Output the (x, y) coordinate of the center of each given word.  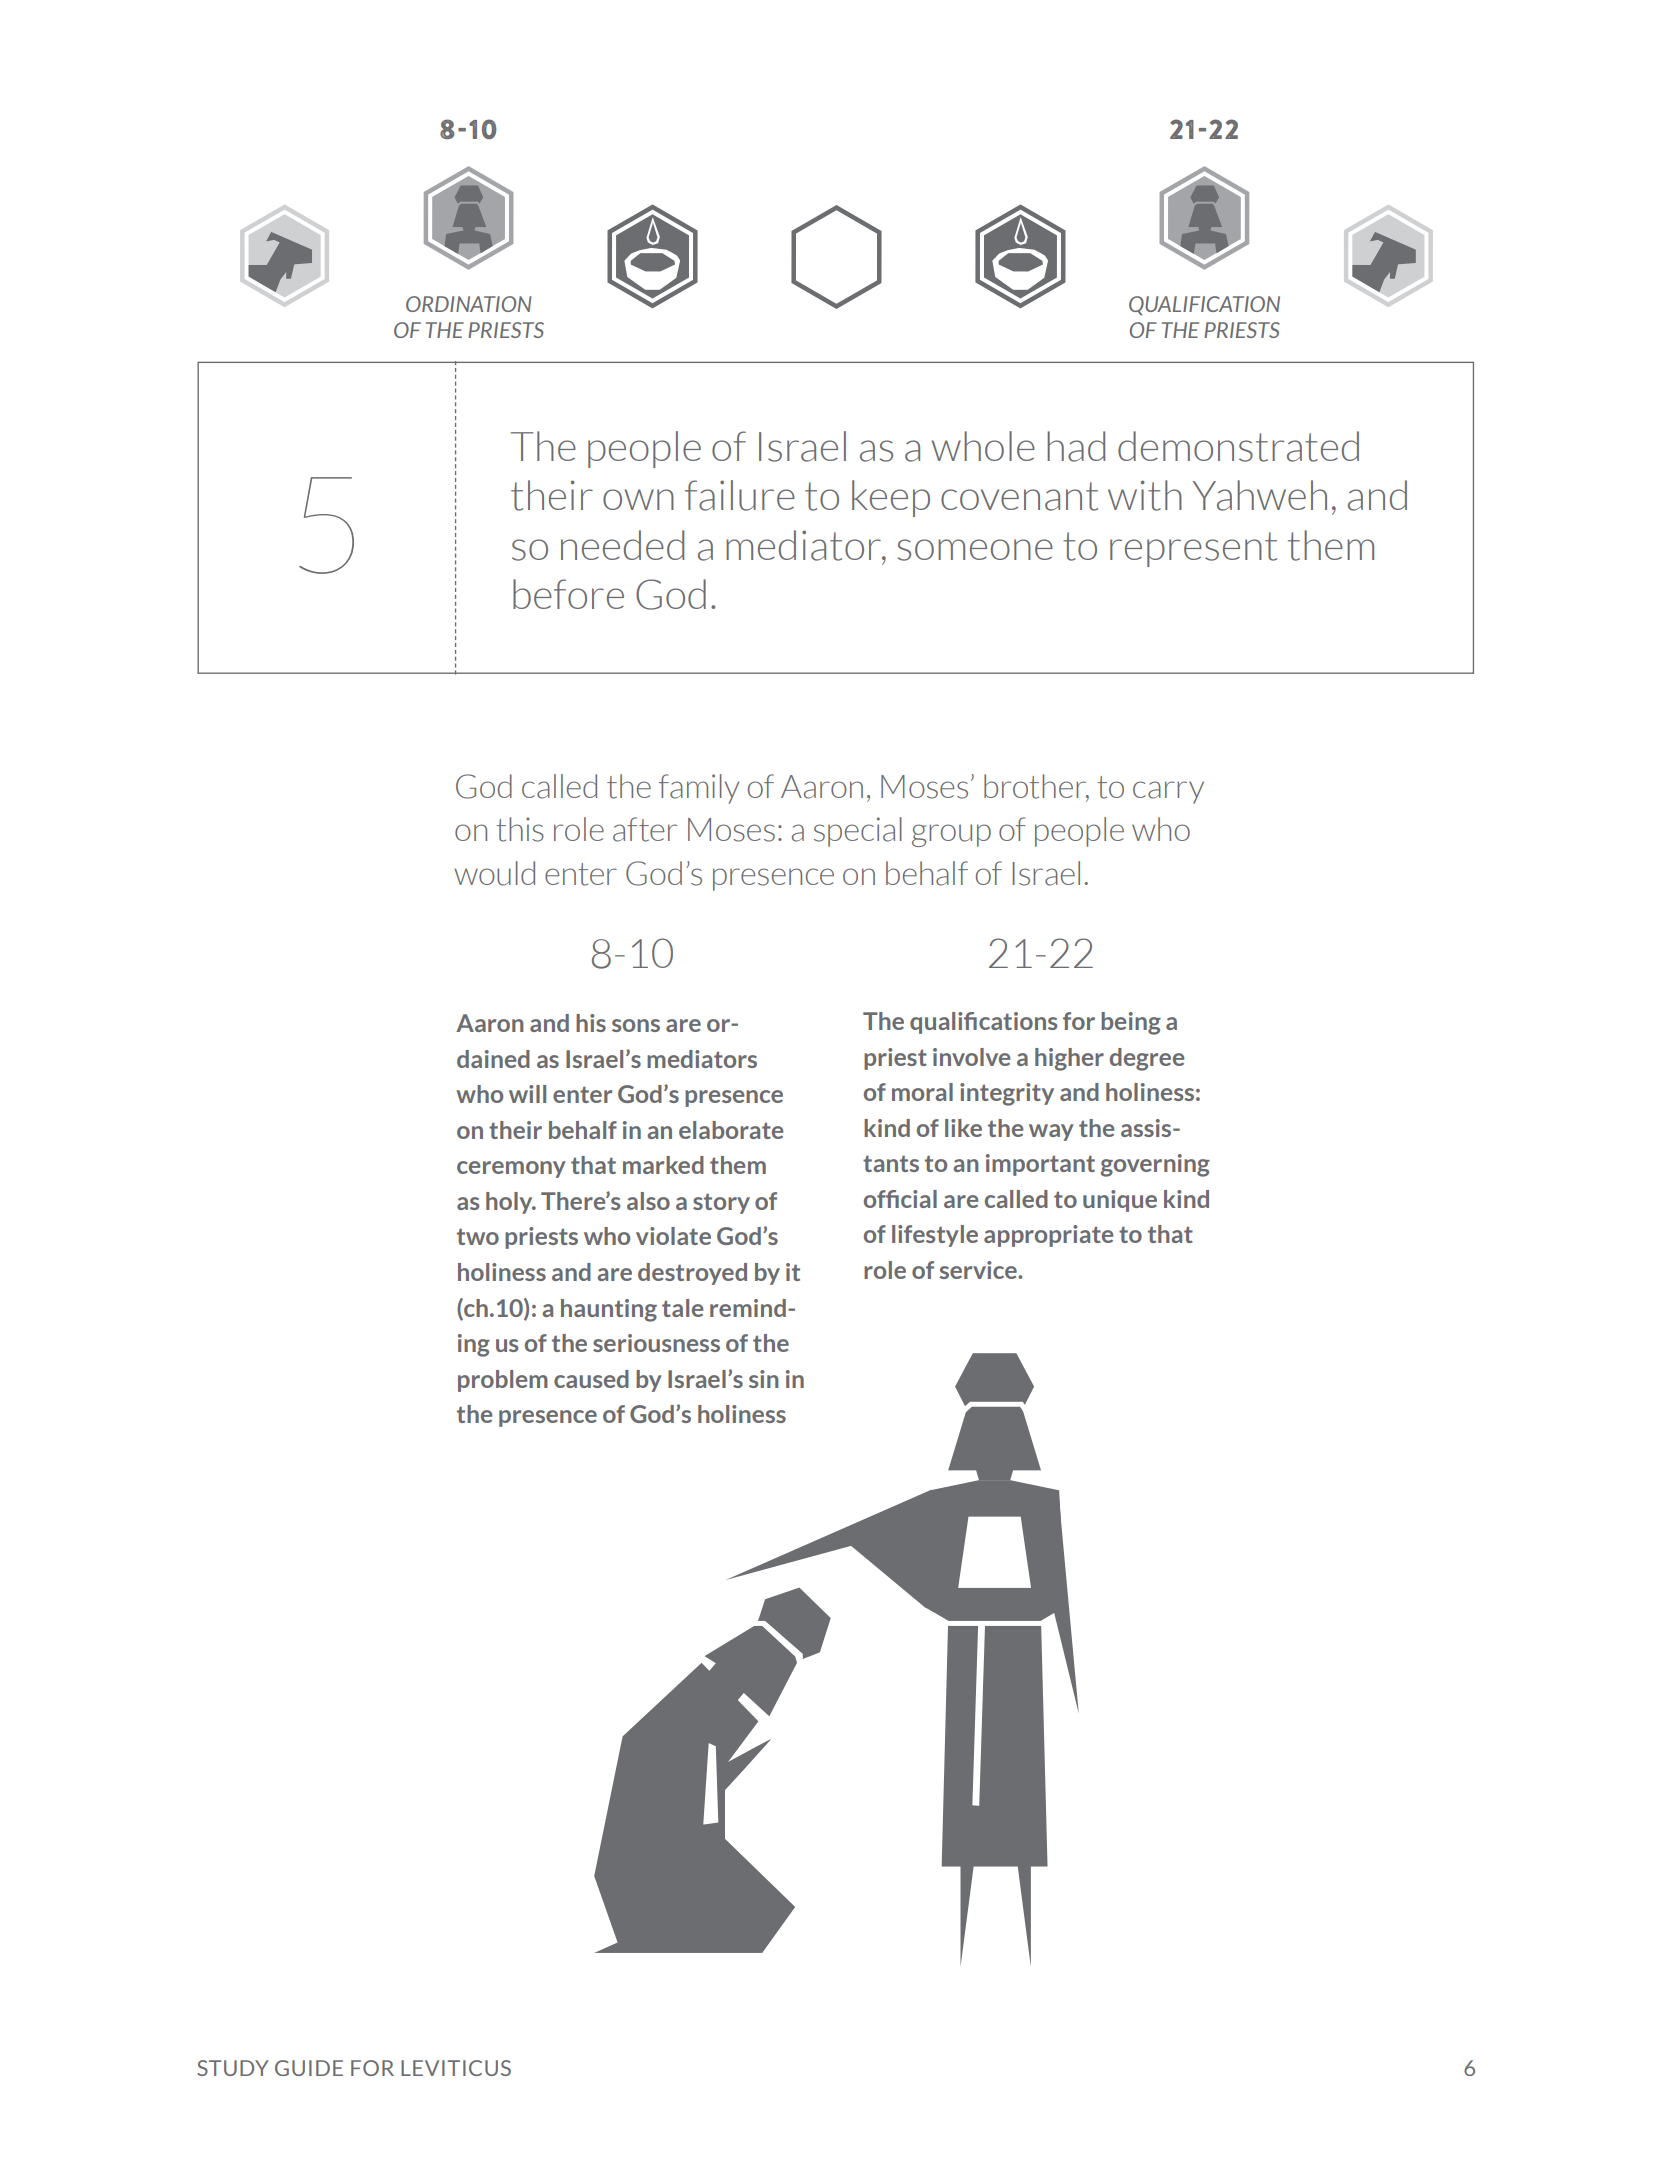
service (979, 1270)
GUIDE (309, 2068)
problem (503, 1381)
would (494, 873)
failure (740, 495)
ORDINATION (468, 304)
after (645, 829)
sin (764, 1379)
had (1076, 446)
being (1131, 1023)
